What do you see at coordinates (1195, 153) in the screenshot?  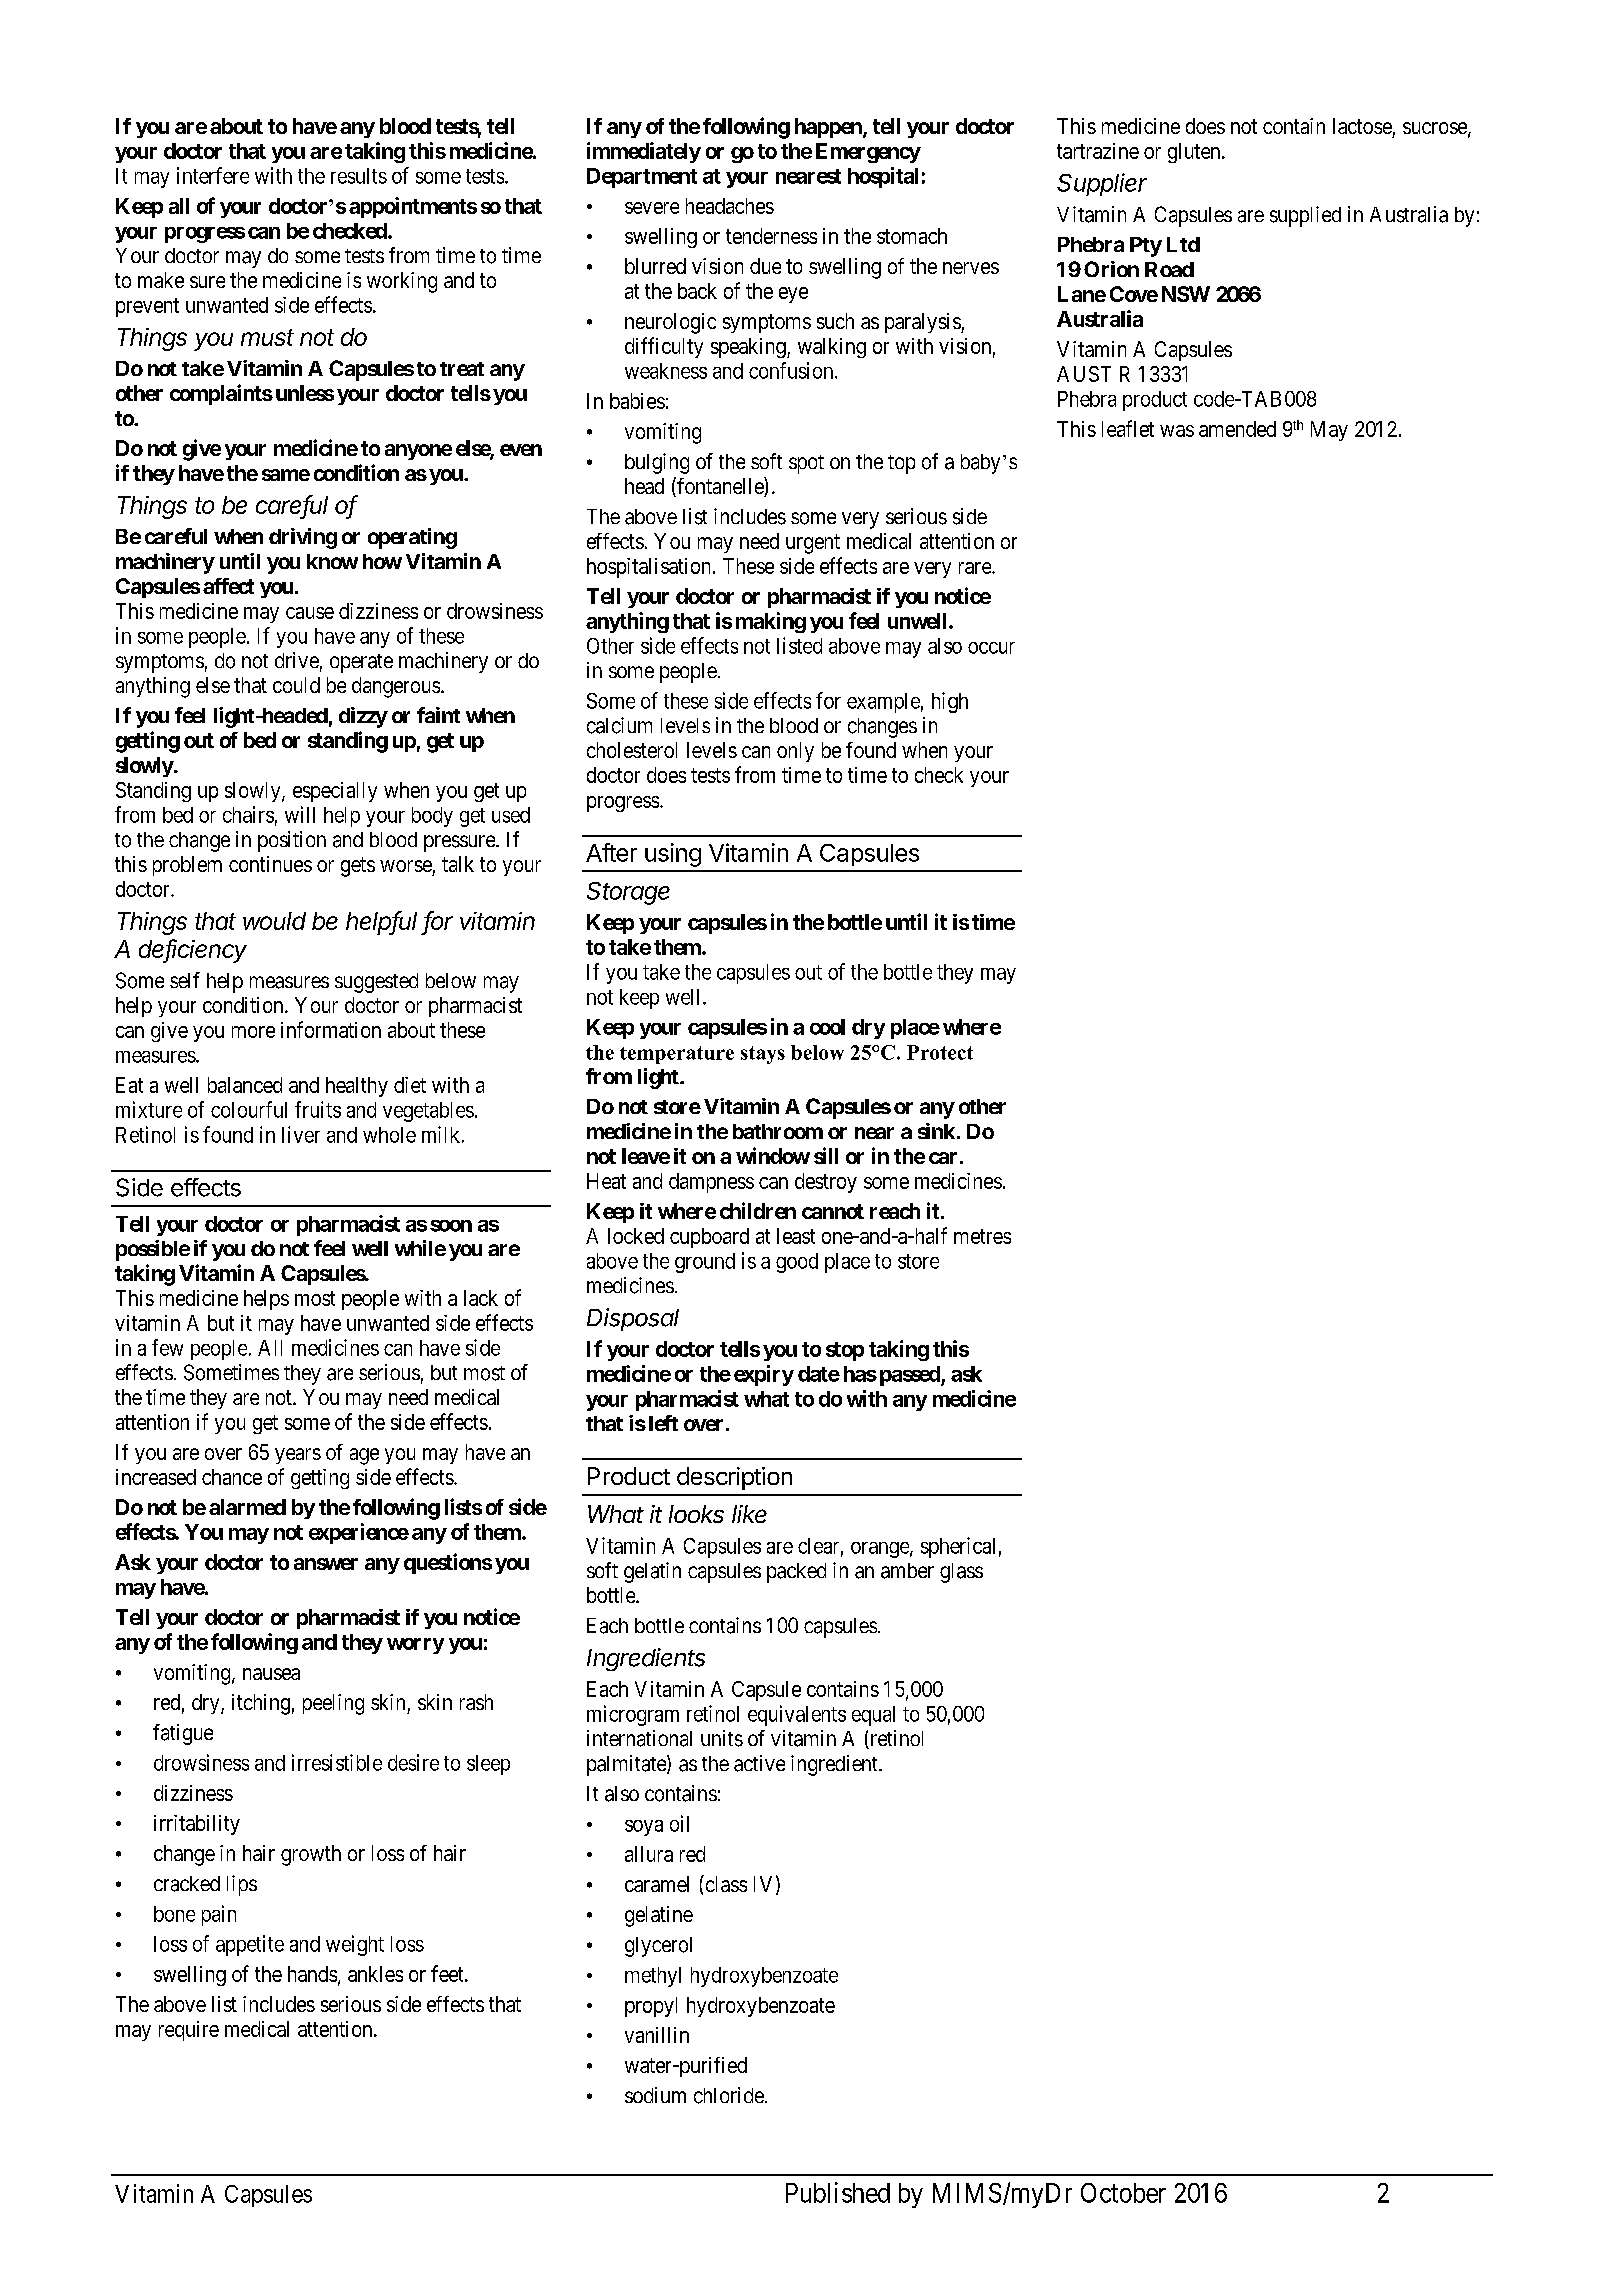 I see `gluten` at bounding box center [1195, 153].
